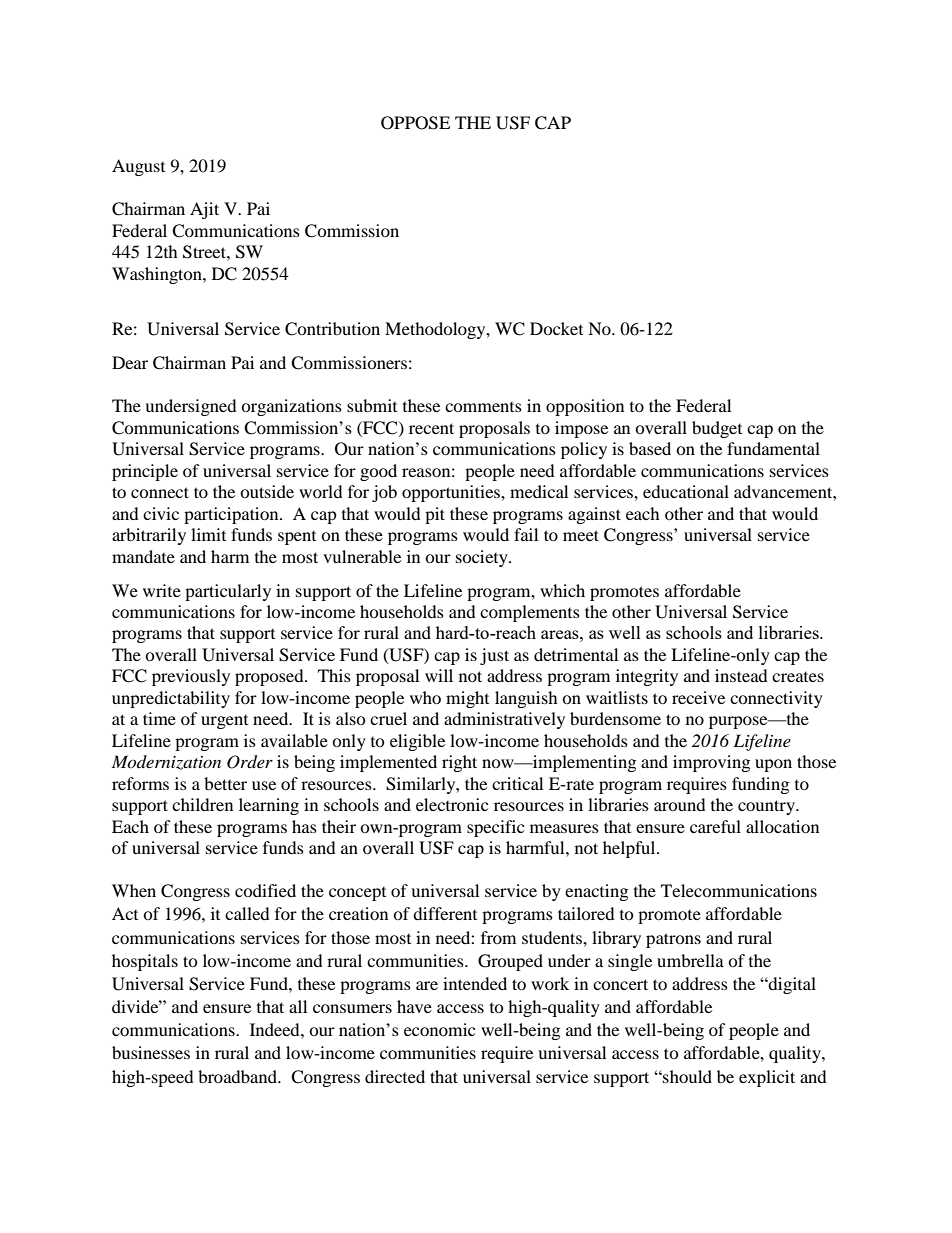  Describe the element at coordinates (431, 428) in the screenshot. I see `recent` at that location.
